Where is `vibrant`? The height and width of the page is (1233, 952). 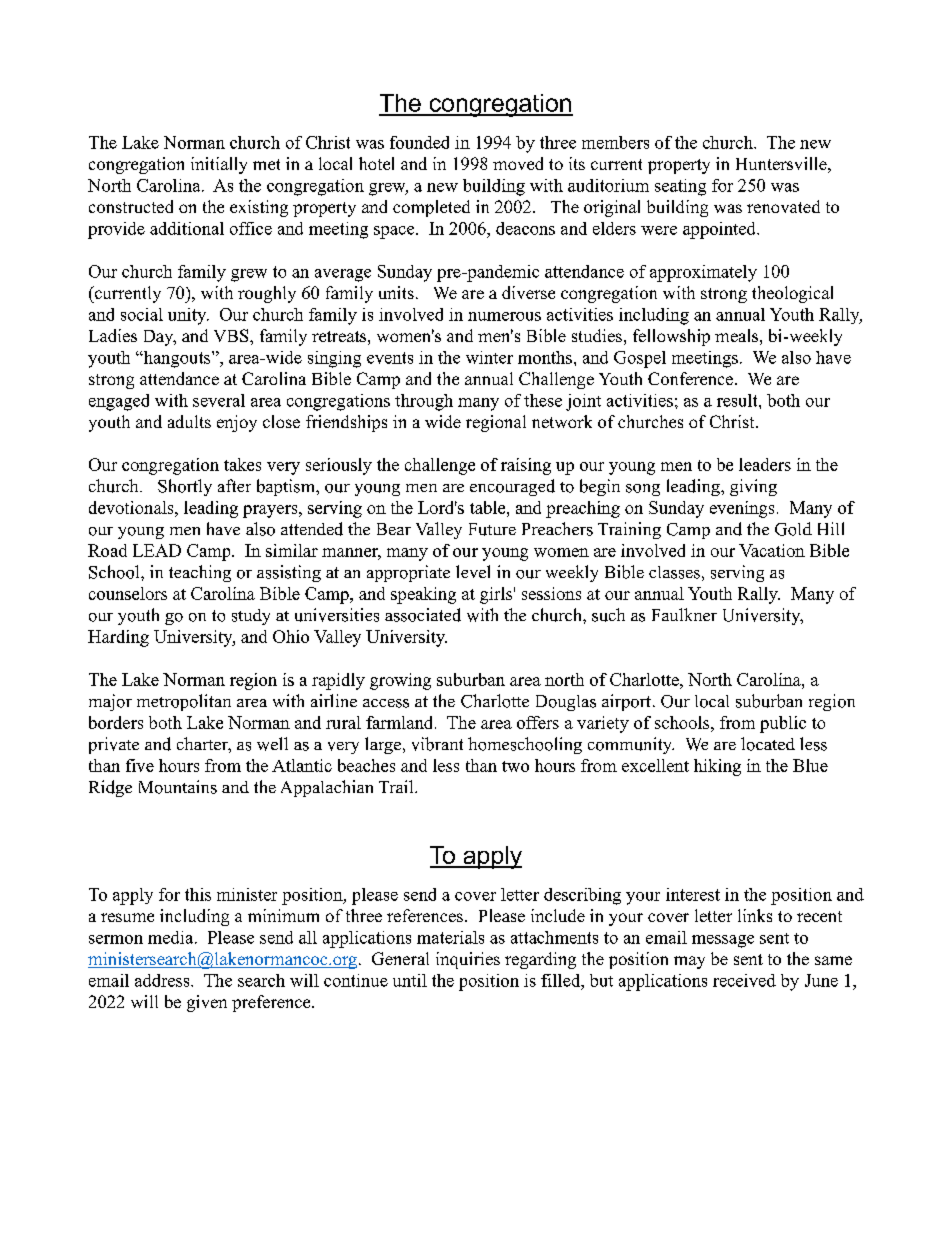 vibrant is located at coordinates (437, 744).
